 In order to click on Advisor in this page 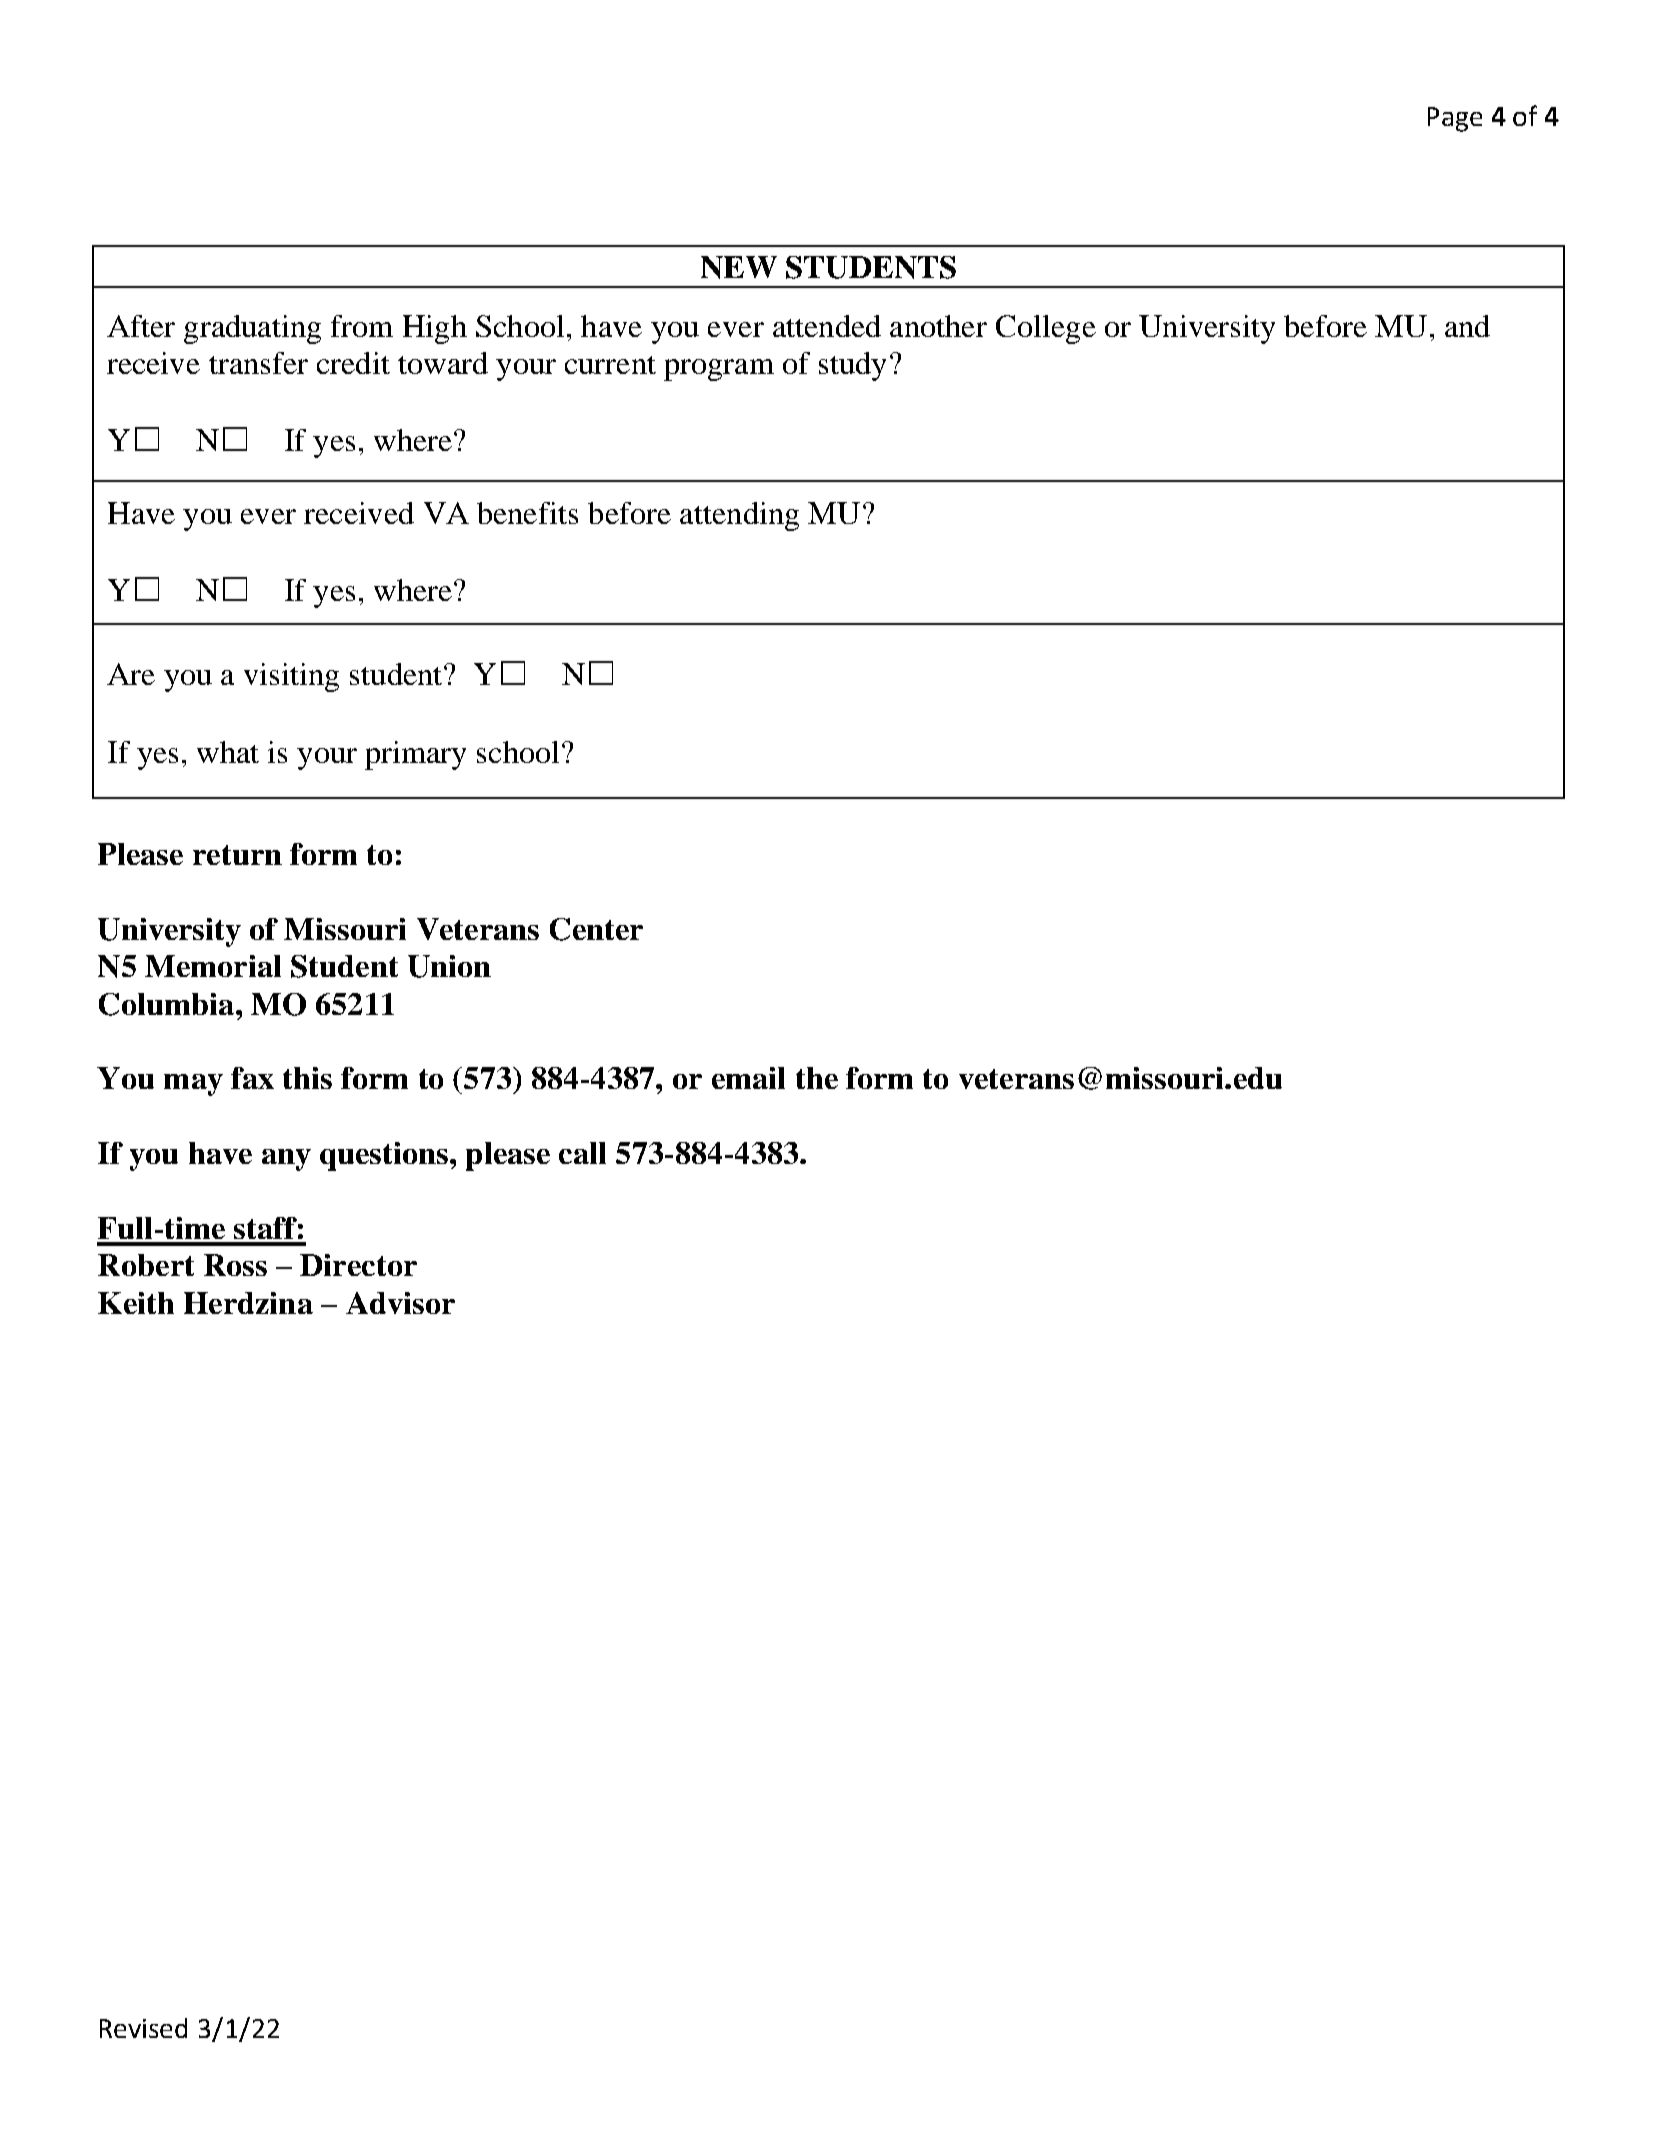, I will do `click(400, 1303)`.
